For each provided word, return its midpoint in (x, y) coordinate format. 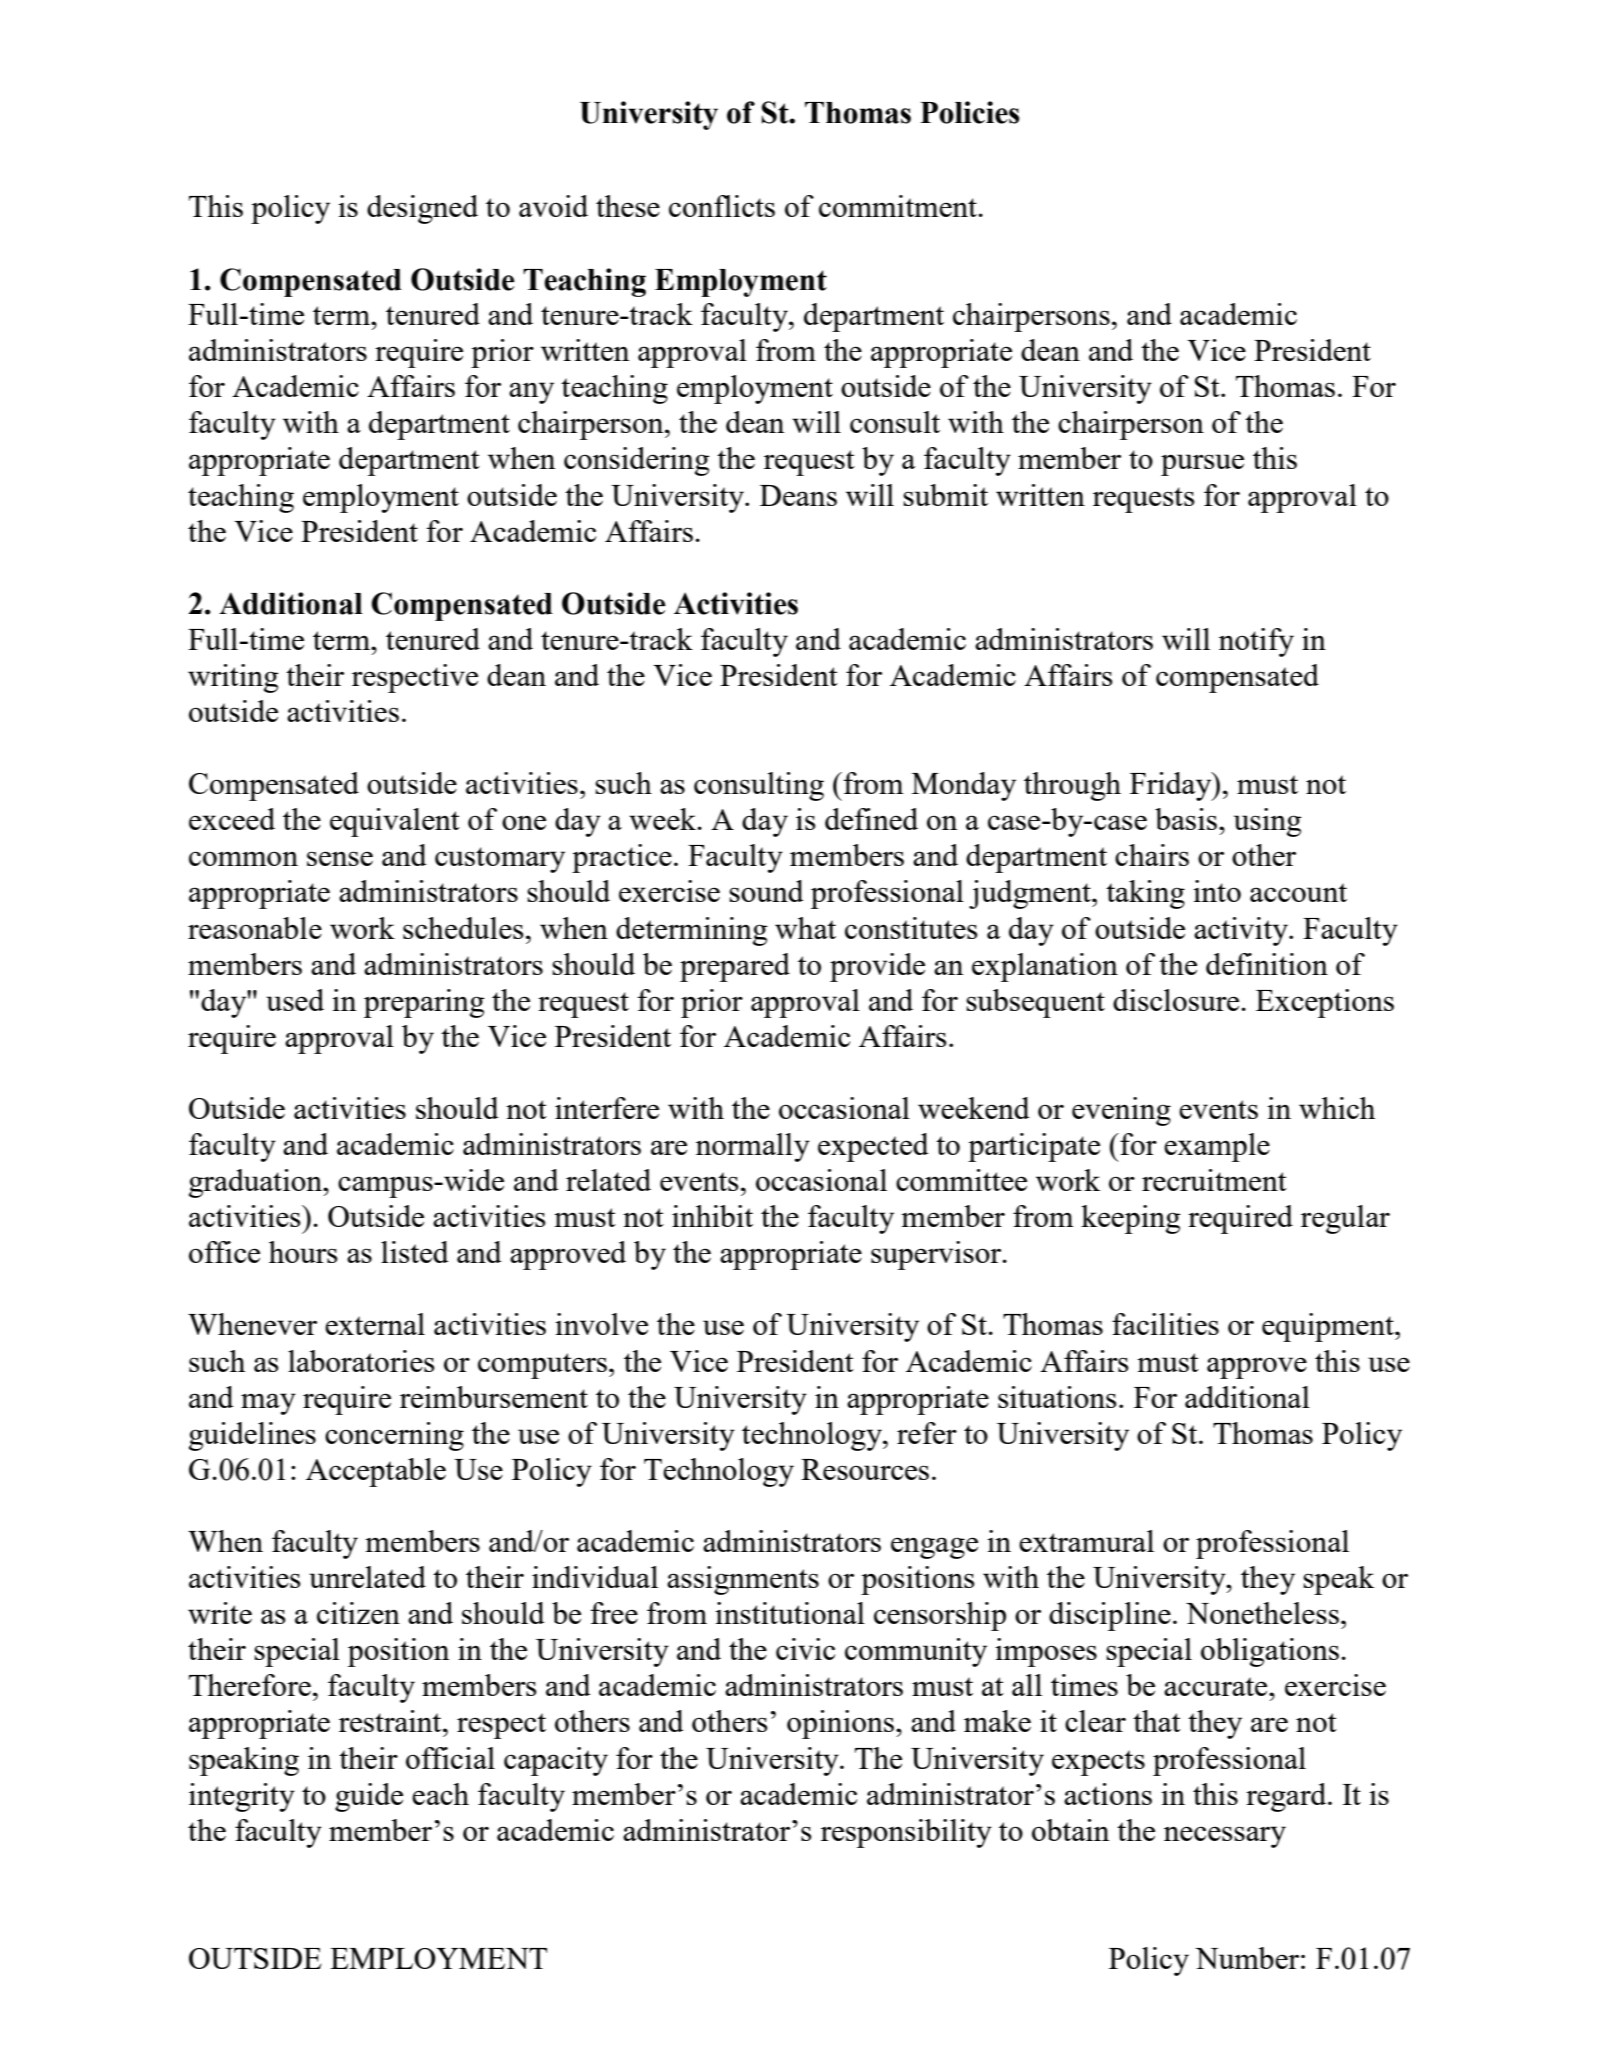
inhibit (712, 1216)
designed (422, 209)
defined (871, 819)
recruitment (1214, 1180)
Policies (970, 112)
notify (1256, 642)
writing (233, 678)
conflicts (722, 206)
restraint (391, 1721)
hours (303, 1252)
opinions (840, 1724)
